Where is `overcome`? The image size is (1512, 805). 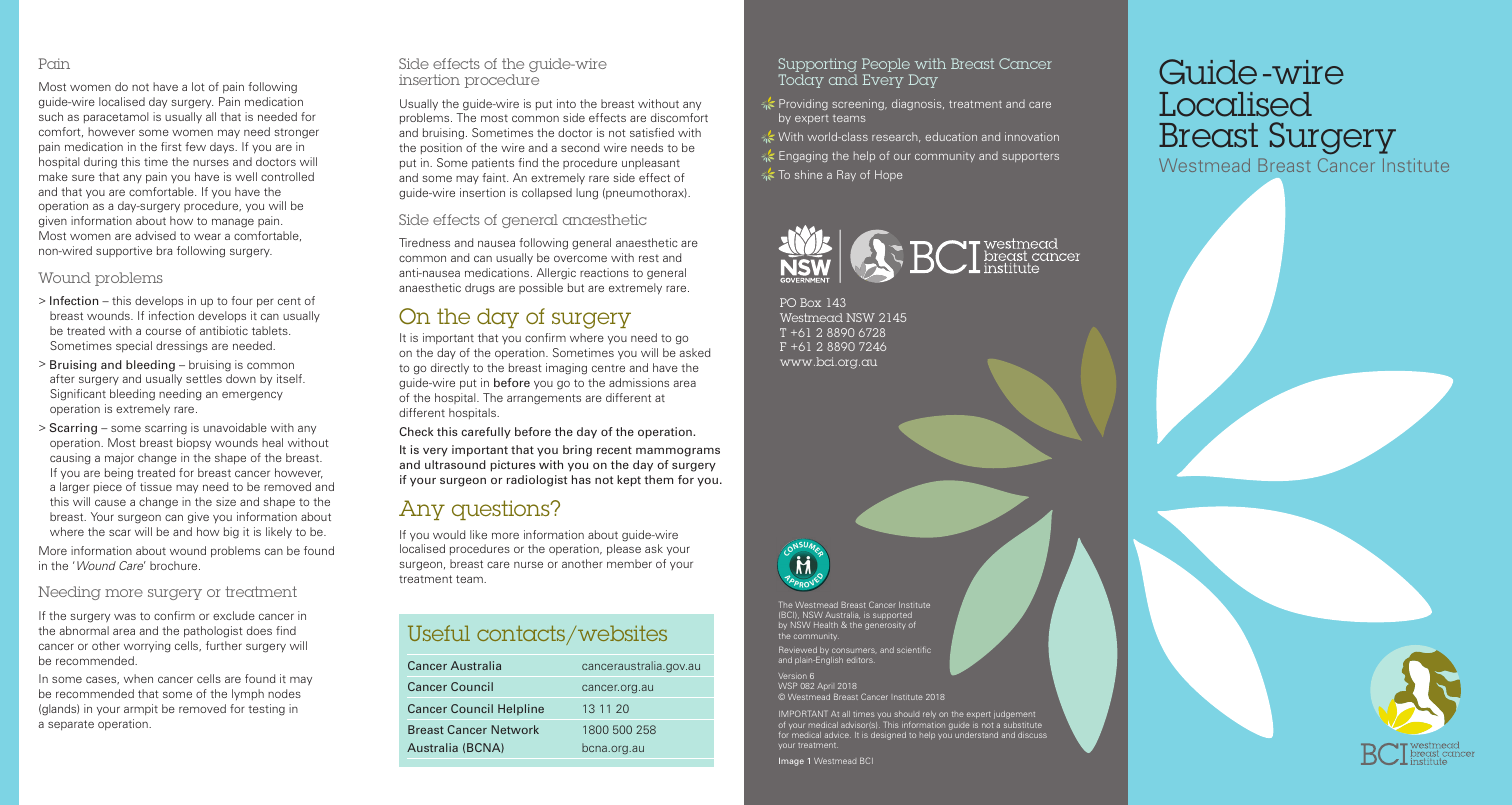
overcome is located at coordinates (580, 258).
